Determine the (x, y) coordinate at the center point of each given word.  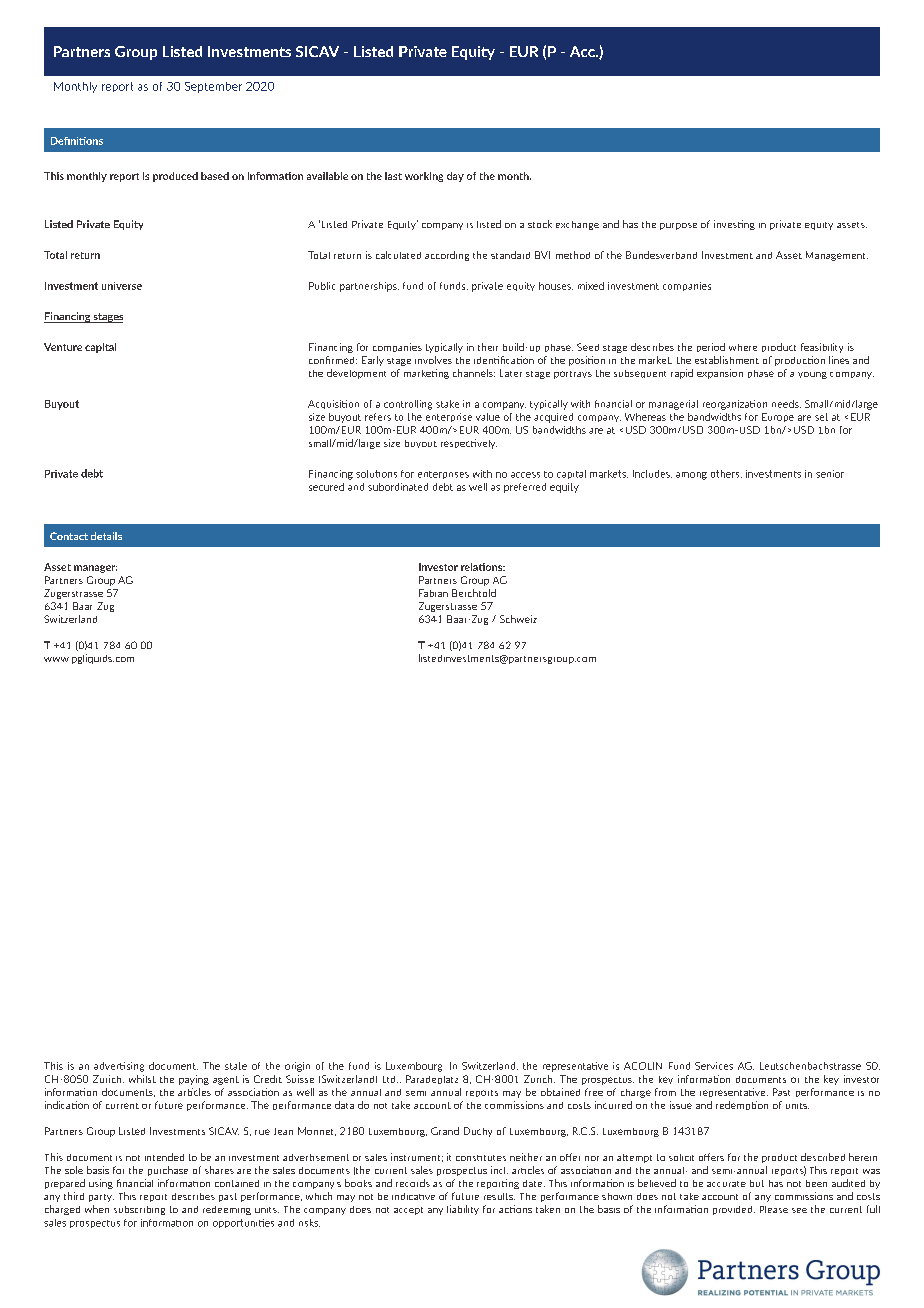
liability (463, 1210)
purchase (168, 1171)
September (213, 87)
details (106, 536)
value (488, 417)
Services (714, 1066)
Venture (63, 347)
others (726, 474)
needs (786, 404)
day (455, 177)
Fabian (433, 593)
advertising (119, 1067)
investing (734, 225)
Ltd (390, 1079)
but (757, 1183)
